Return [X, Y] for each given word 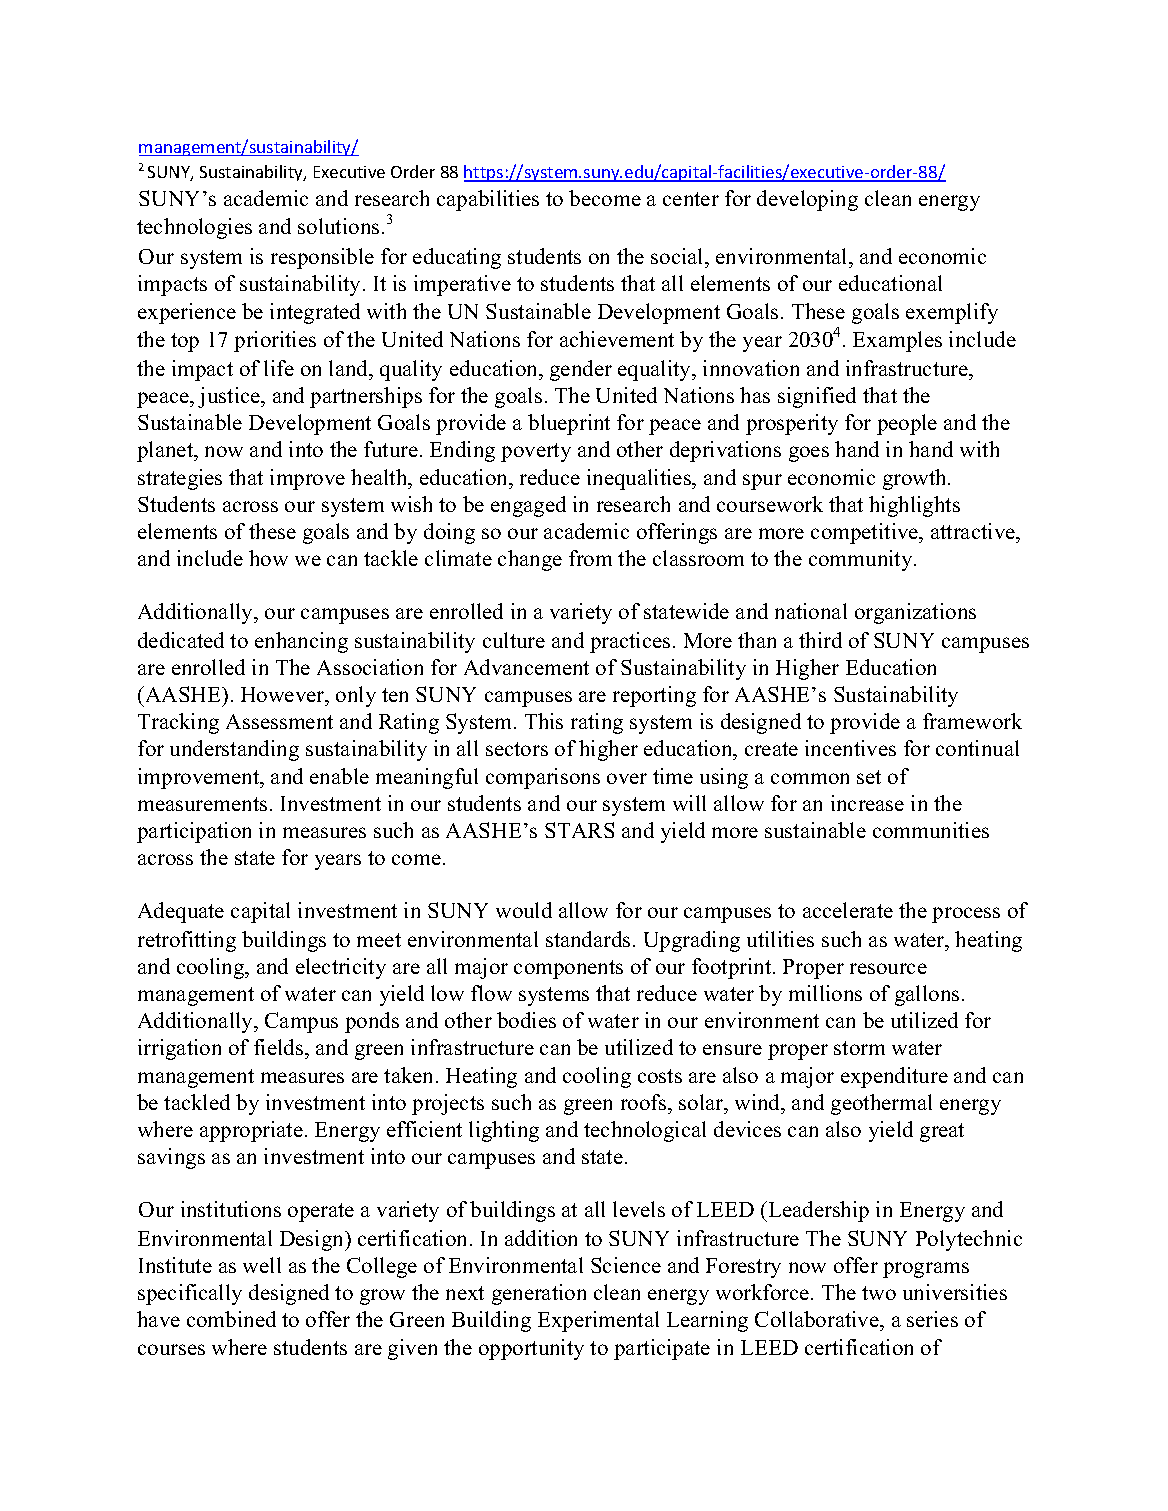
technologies [194, 228]
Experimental [598, 1321]
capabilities [488, 200]
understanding [234, 750]
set [869, 777]
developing [807, 200]
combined [231, 1319]
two [879, 1293]
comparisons [543, 778]
